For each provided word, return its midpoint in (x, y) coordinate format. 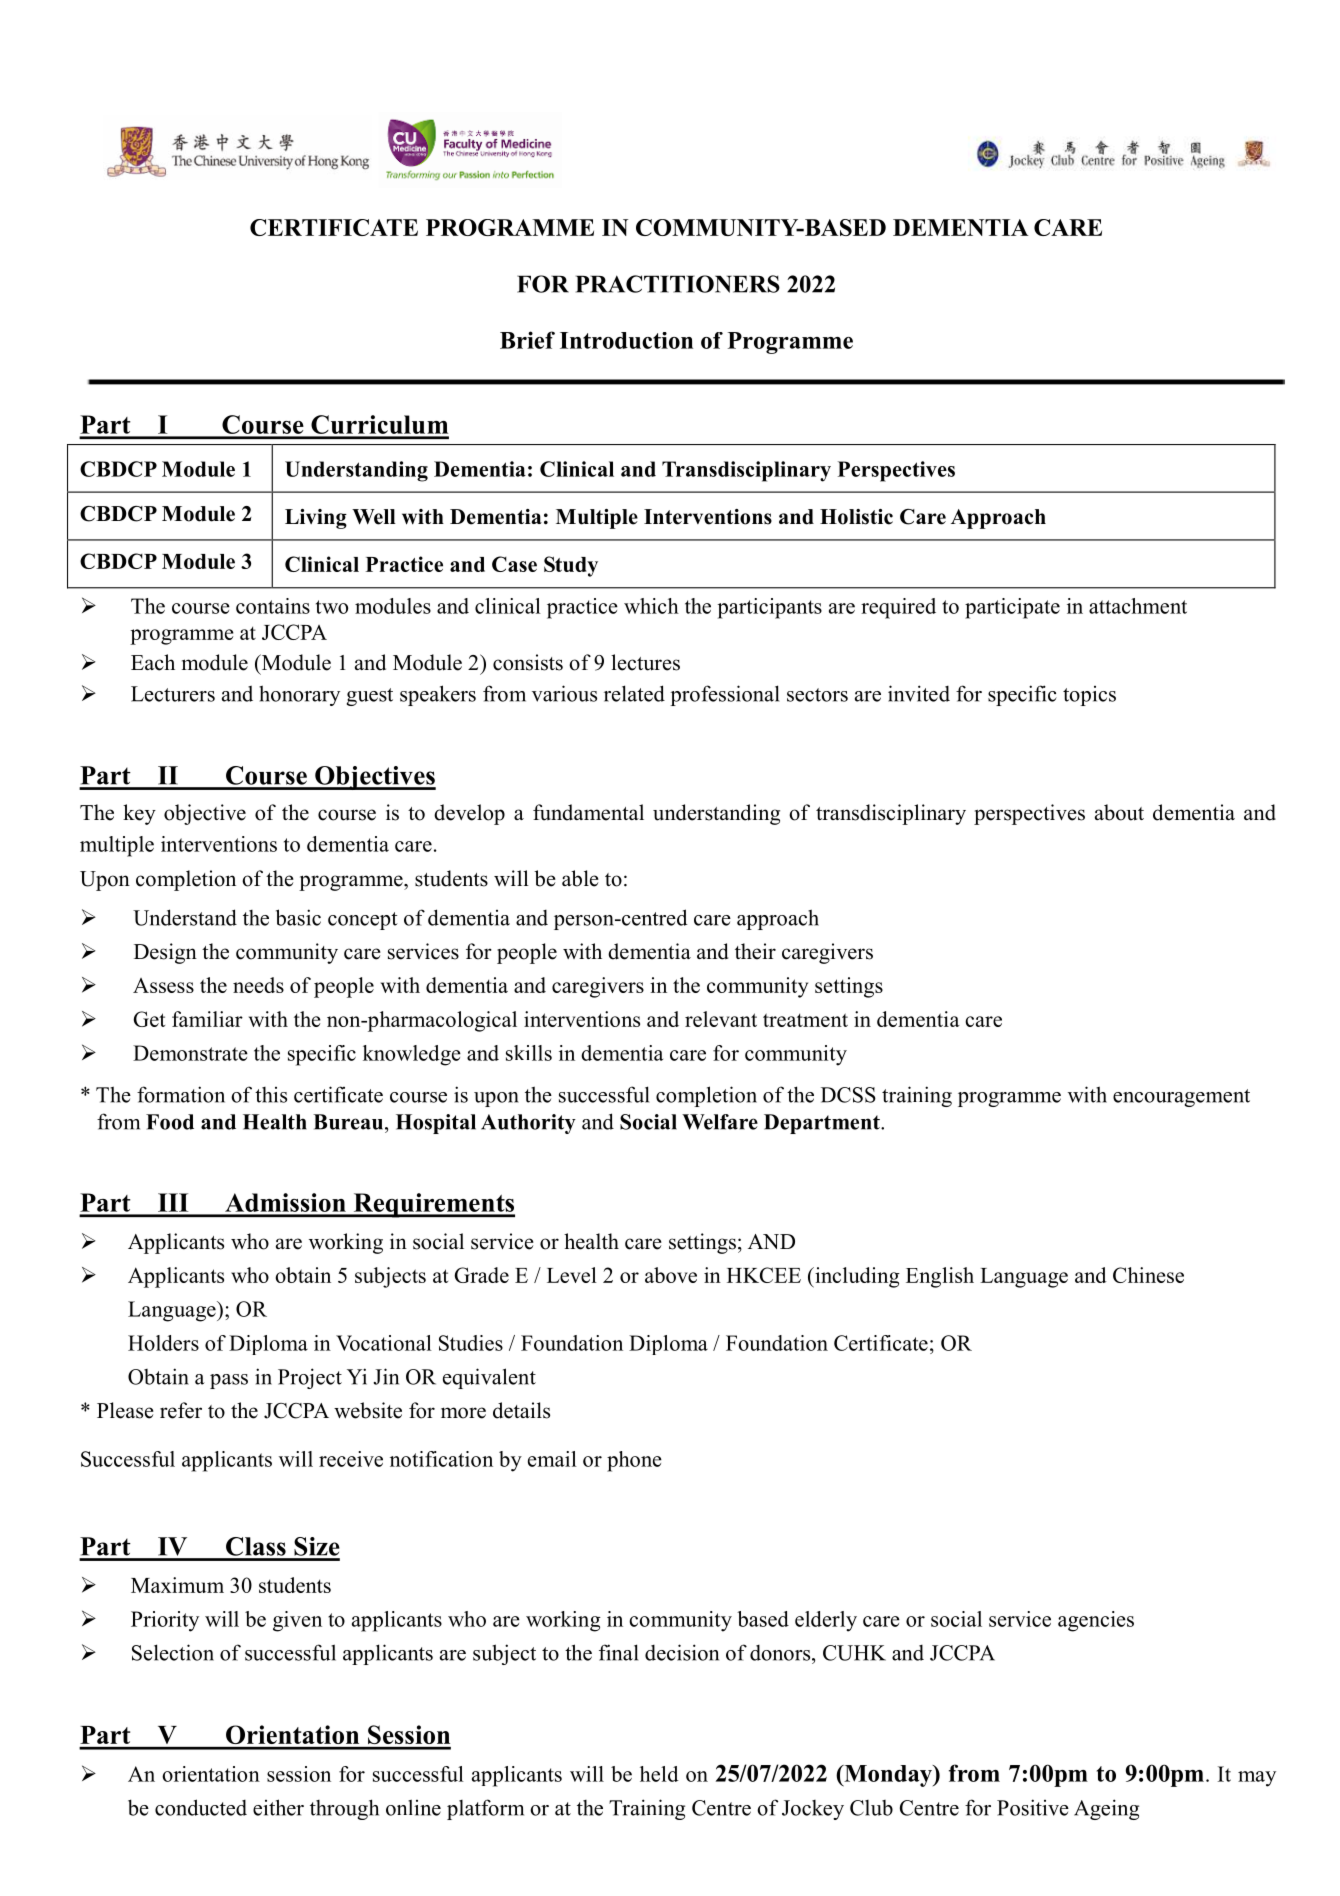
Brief (527, 340)
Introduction (626, 340)
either (278, 1807)
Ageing (1106, 1809)
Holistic (856, 517)
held (659, 1774)
